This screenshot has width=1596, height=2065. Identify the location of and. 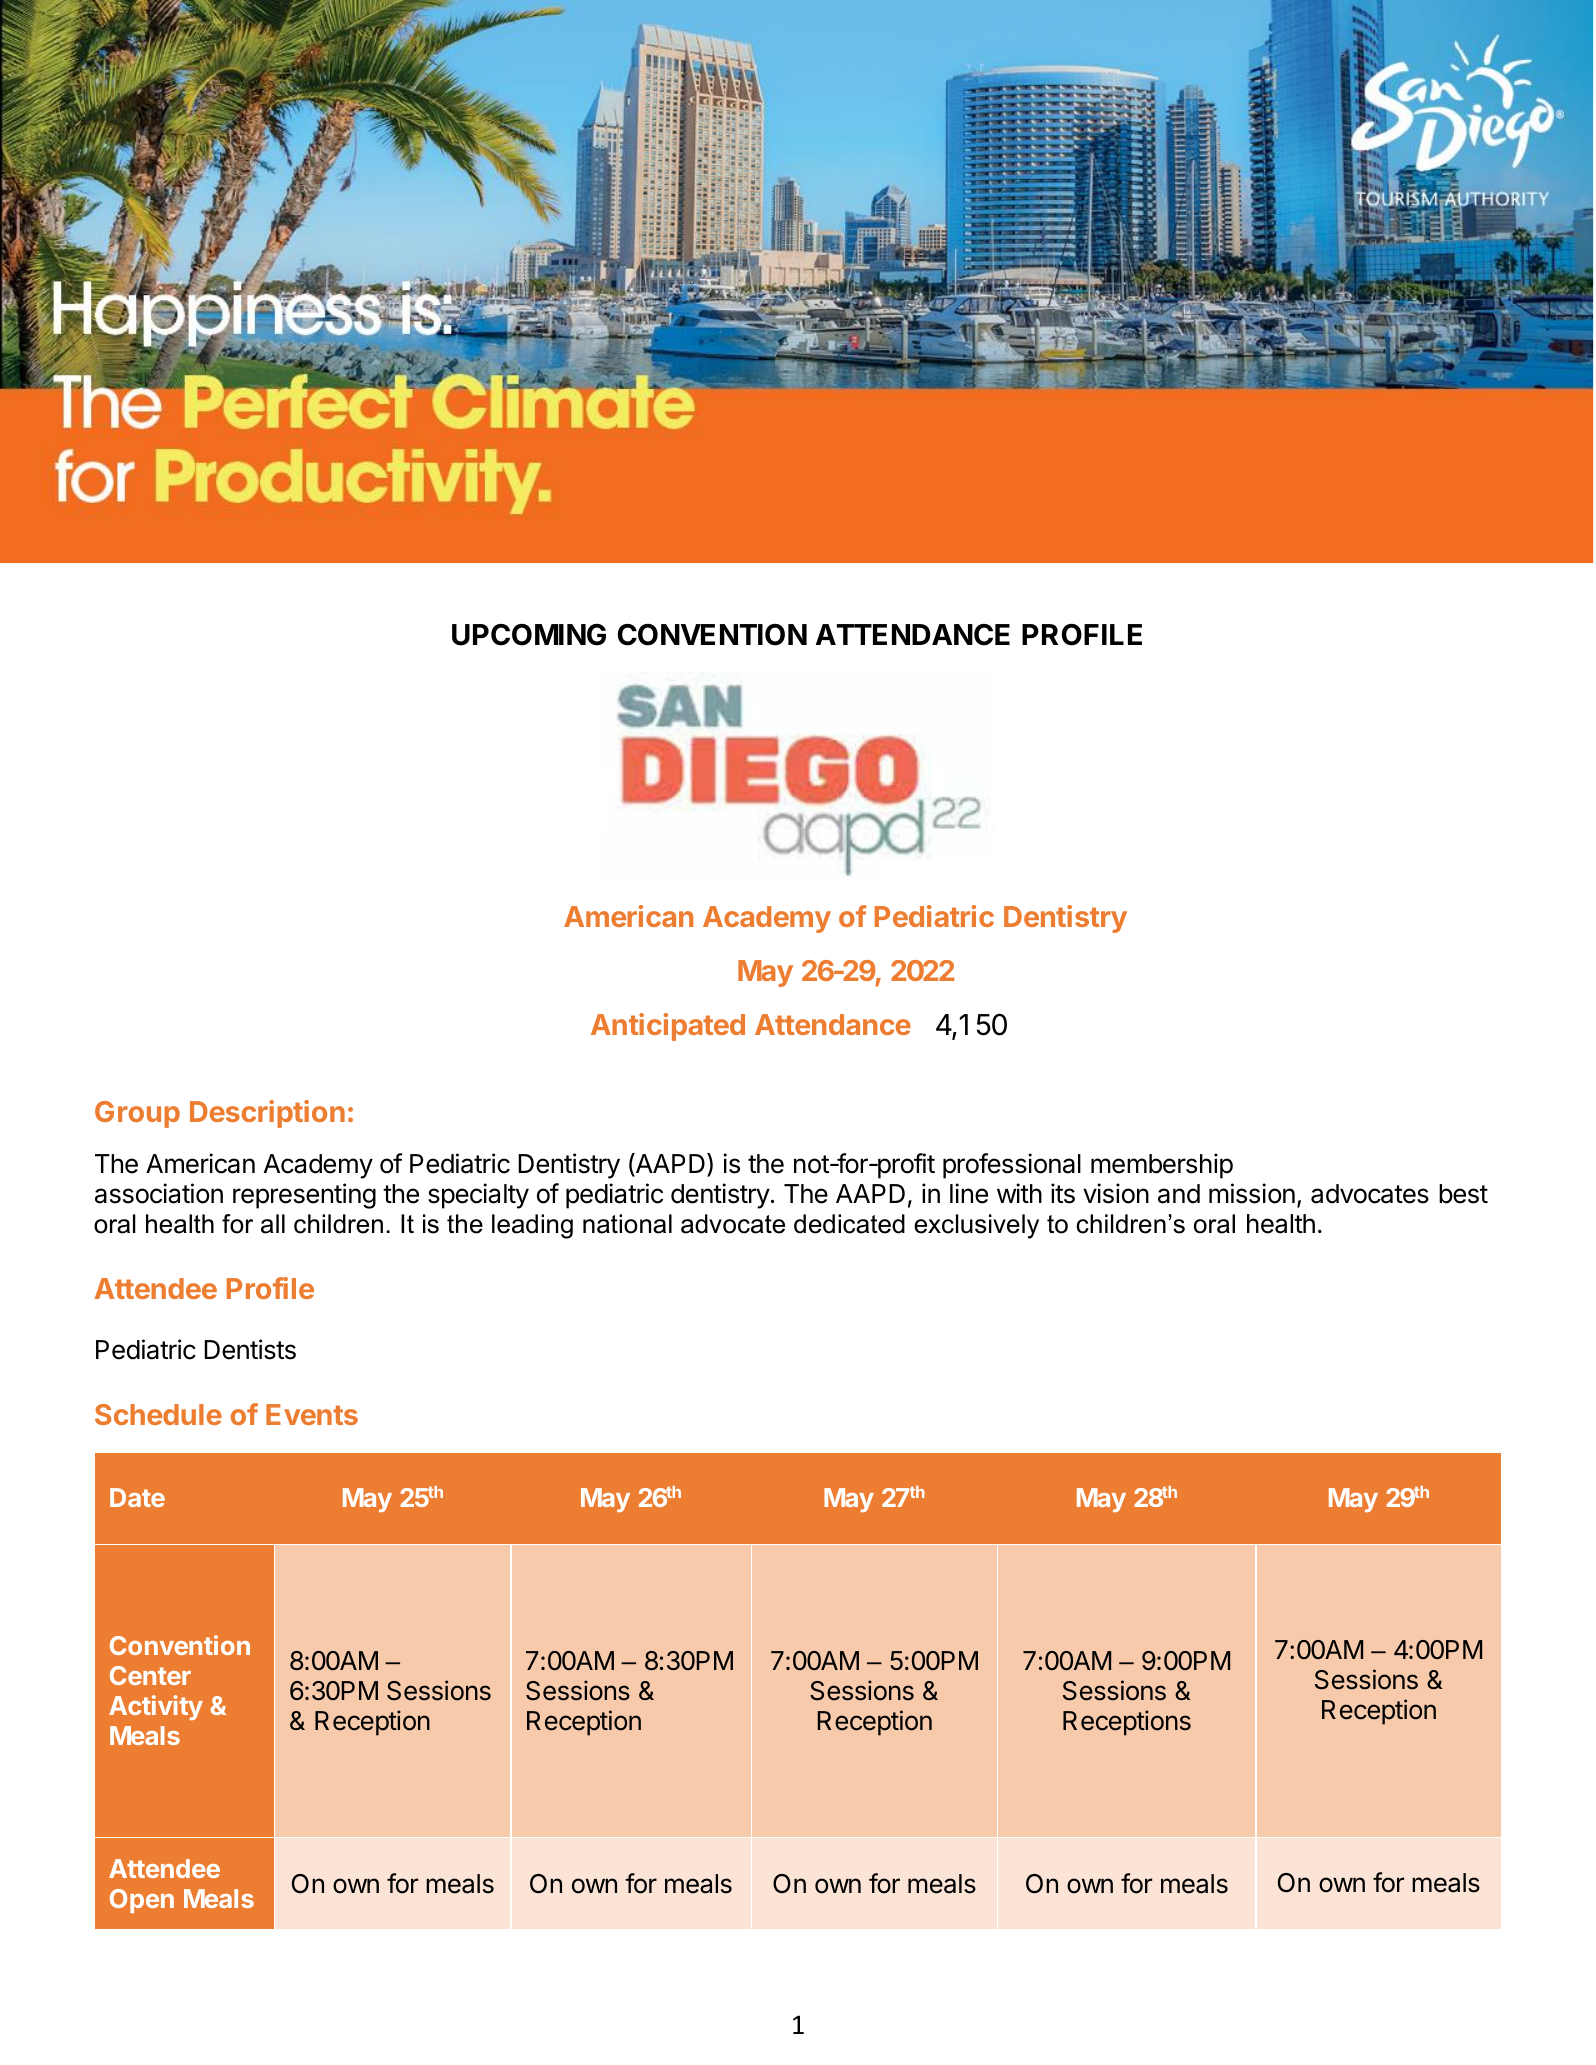
(1179, 1194).
